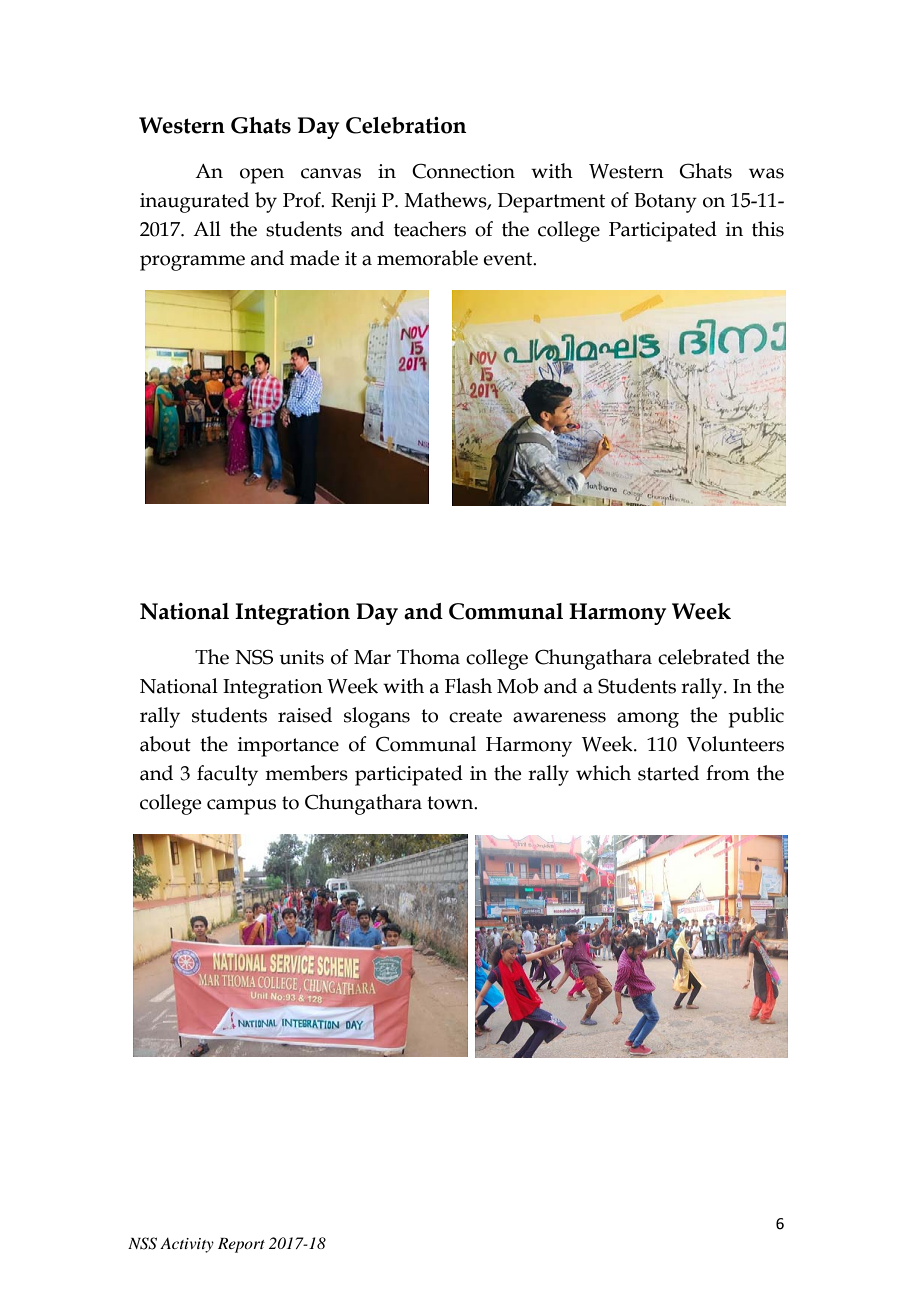 The width and height of the page is (924, 1308). I want to click on celebrated, so click(704, 657).
